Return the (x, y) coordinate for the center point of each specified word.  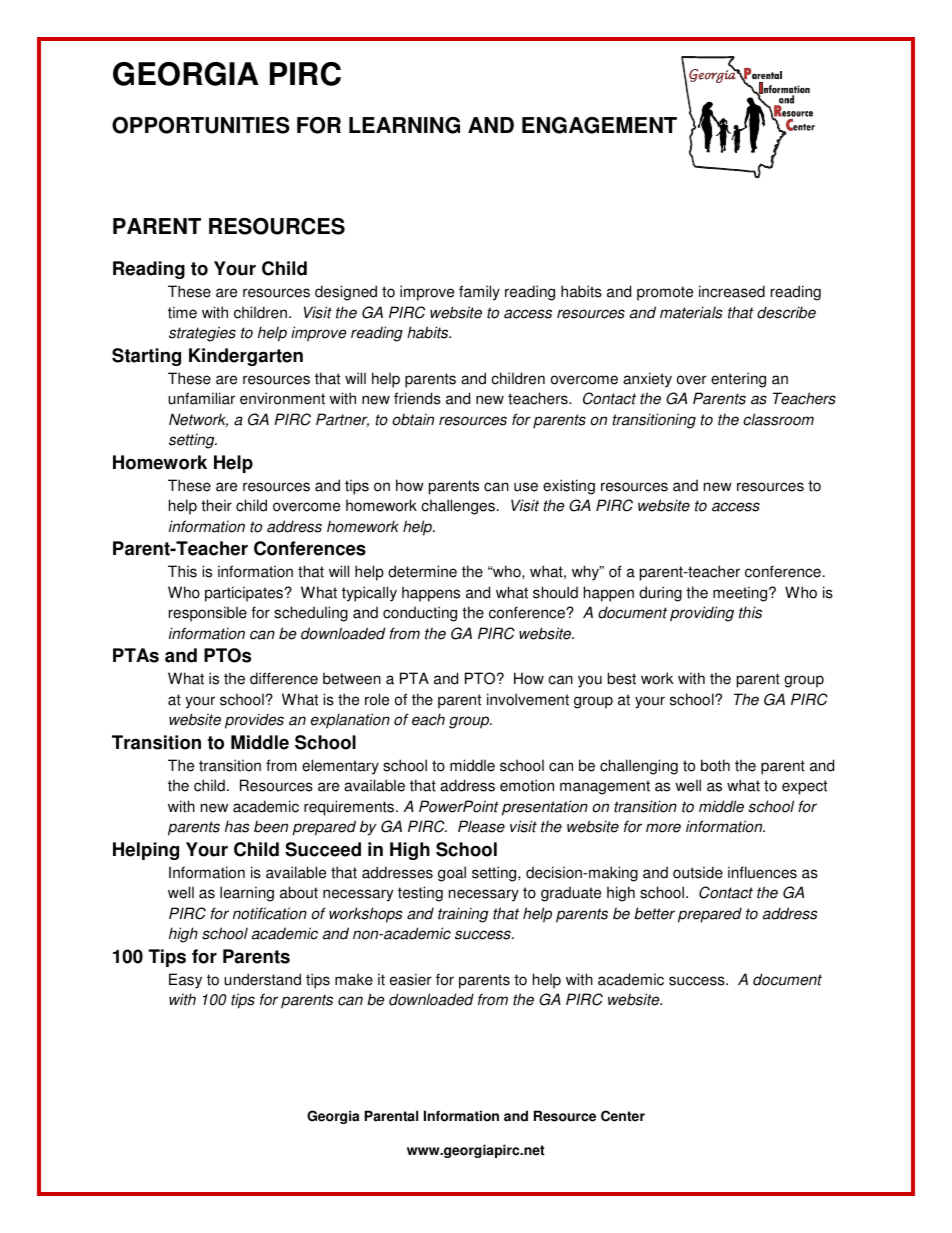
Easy (185, 981)
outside (698, 872)
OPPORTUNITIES (201, 125)
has (237, 826)
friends (417, 398)
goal (452, 874)
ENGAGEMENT (599, 125)
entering (738, 380)
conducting (420, 614)
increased (732, 291)
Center (623, 1116)
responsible (208, 614)
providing (702, 614)
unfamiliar (201, 398)
